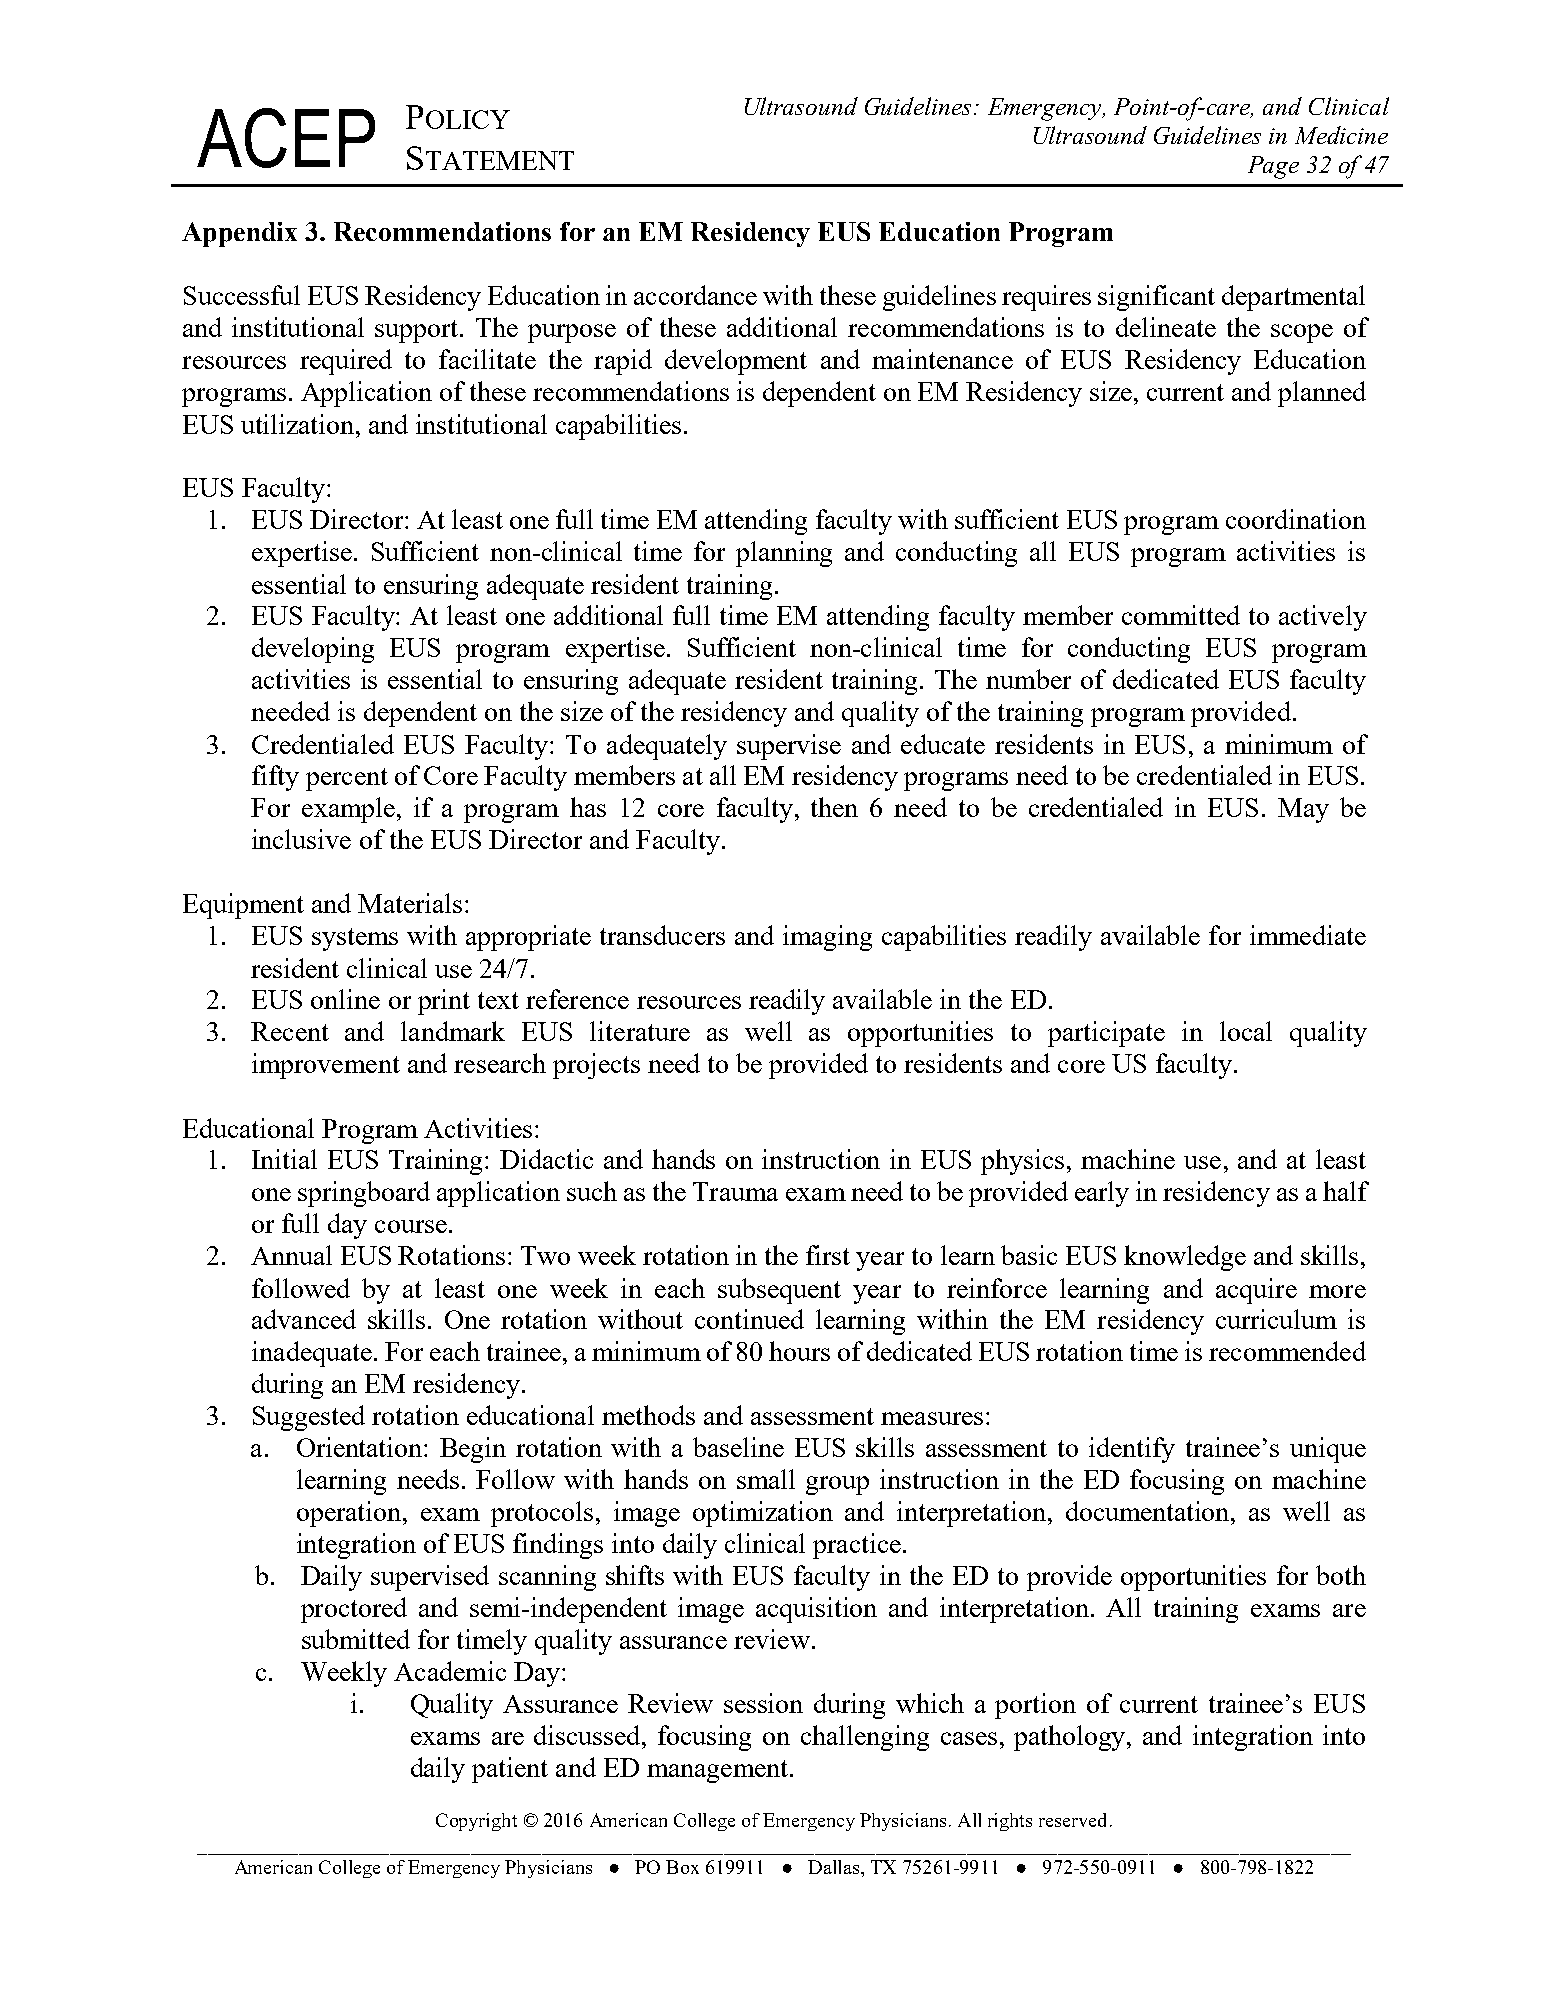 The height and width of the screenshot is (2004, 1548). Describe the element at coordinates (1303, 810) in the screenshot. I see `May` at that location.
